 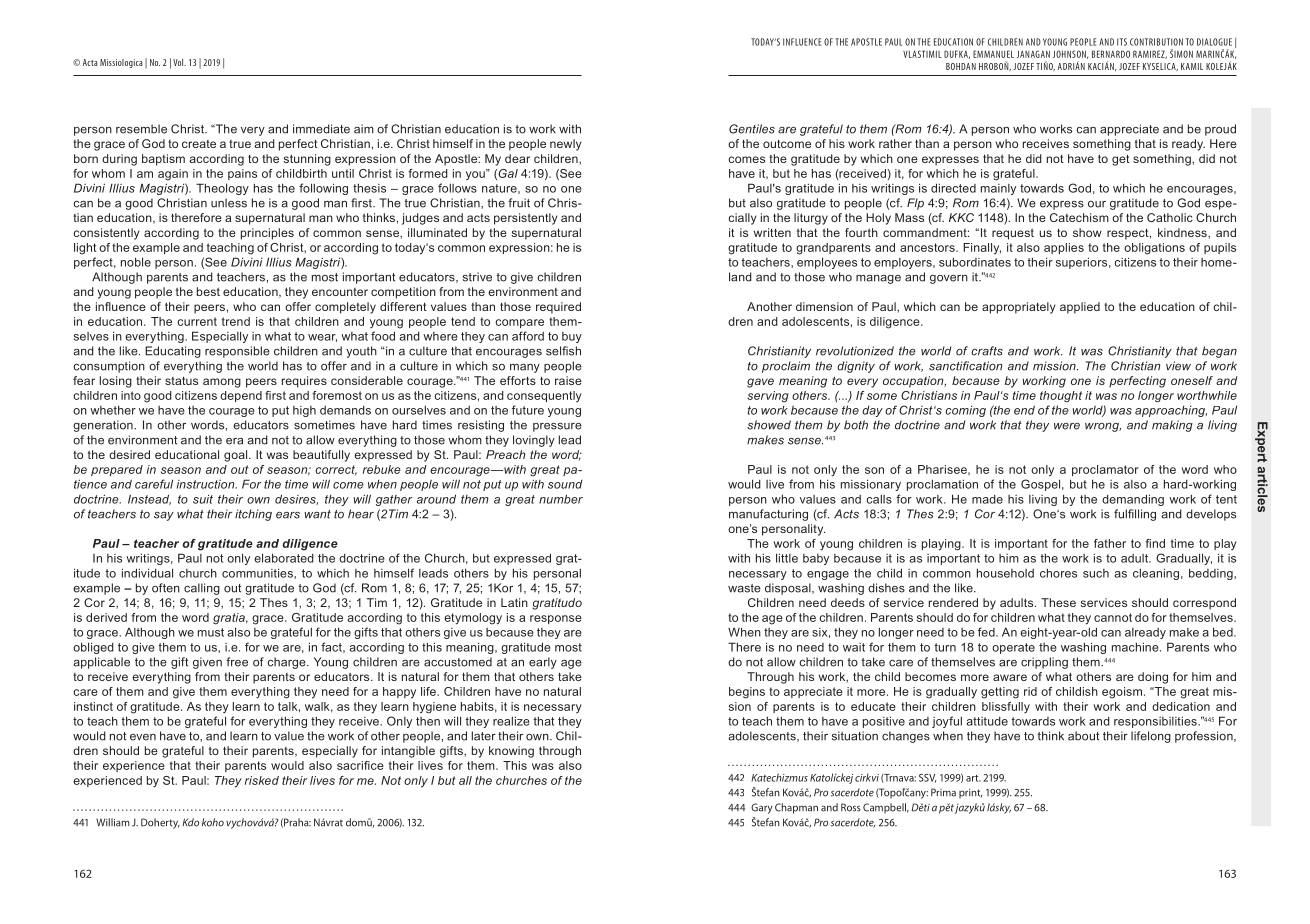 I want to click on goal, so click(x=237, y=456).
